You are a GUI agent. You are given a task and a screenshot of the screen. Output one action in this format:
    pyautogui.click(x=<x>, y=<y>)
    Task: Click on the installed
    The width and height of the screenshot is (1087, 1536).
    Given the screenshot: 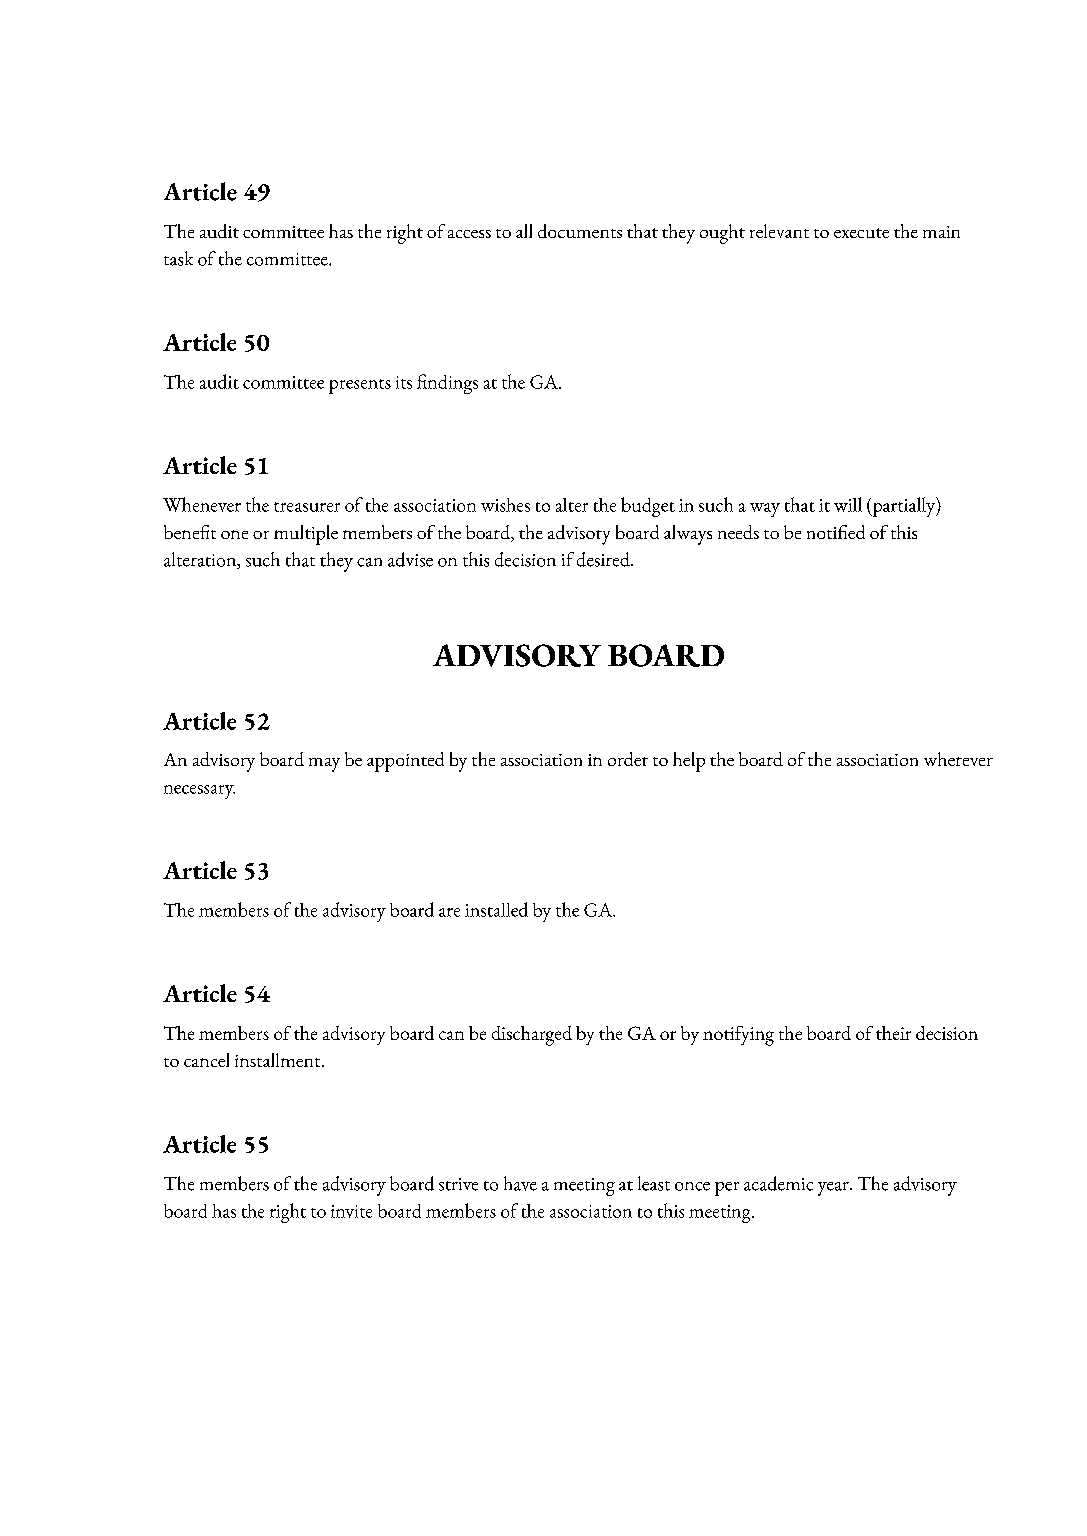 What is the action you would take?
    pyautogui.click(x=496, y=909)
